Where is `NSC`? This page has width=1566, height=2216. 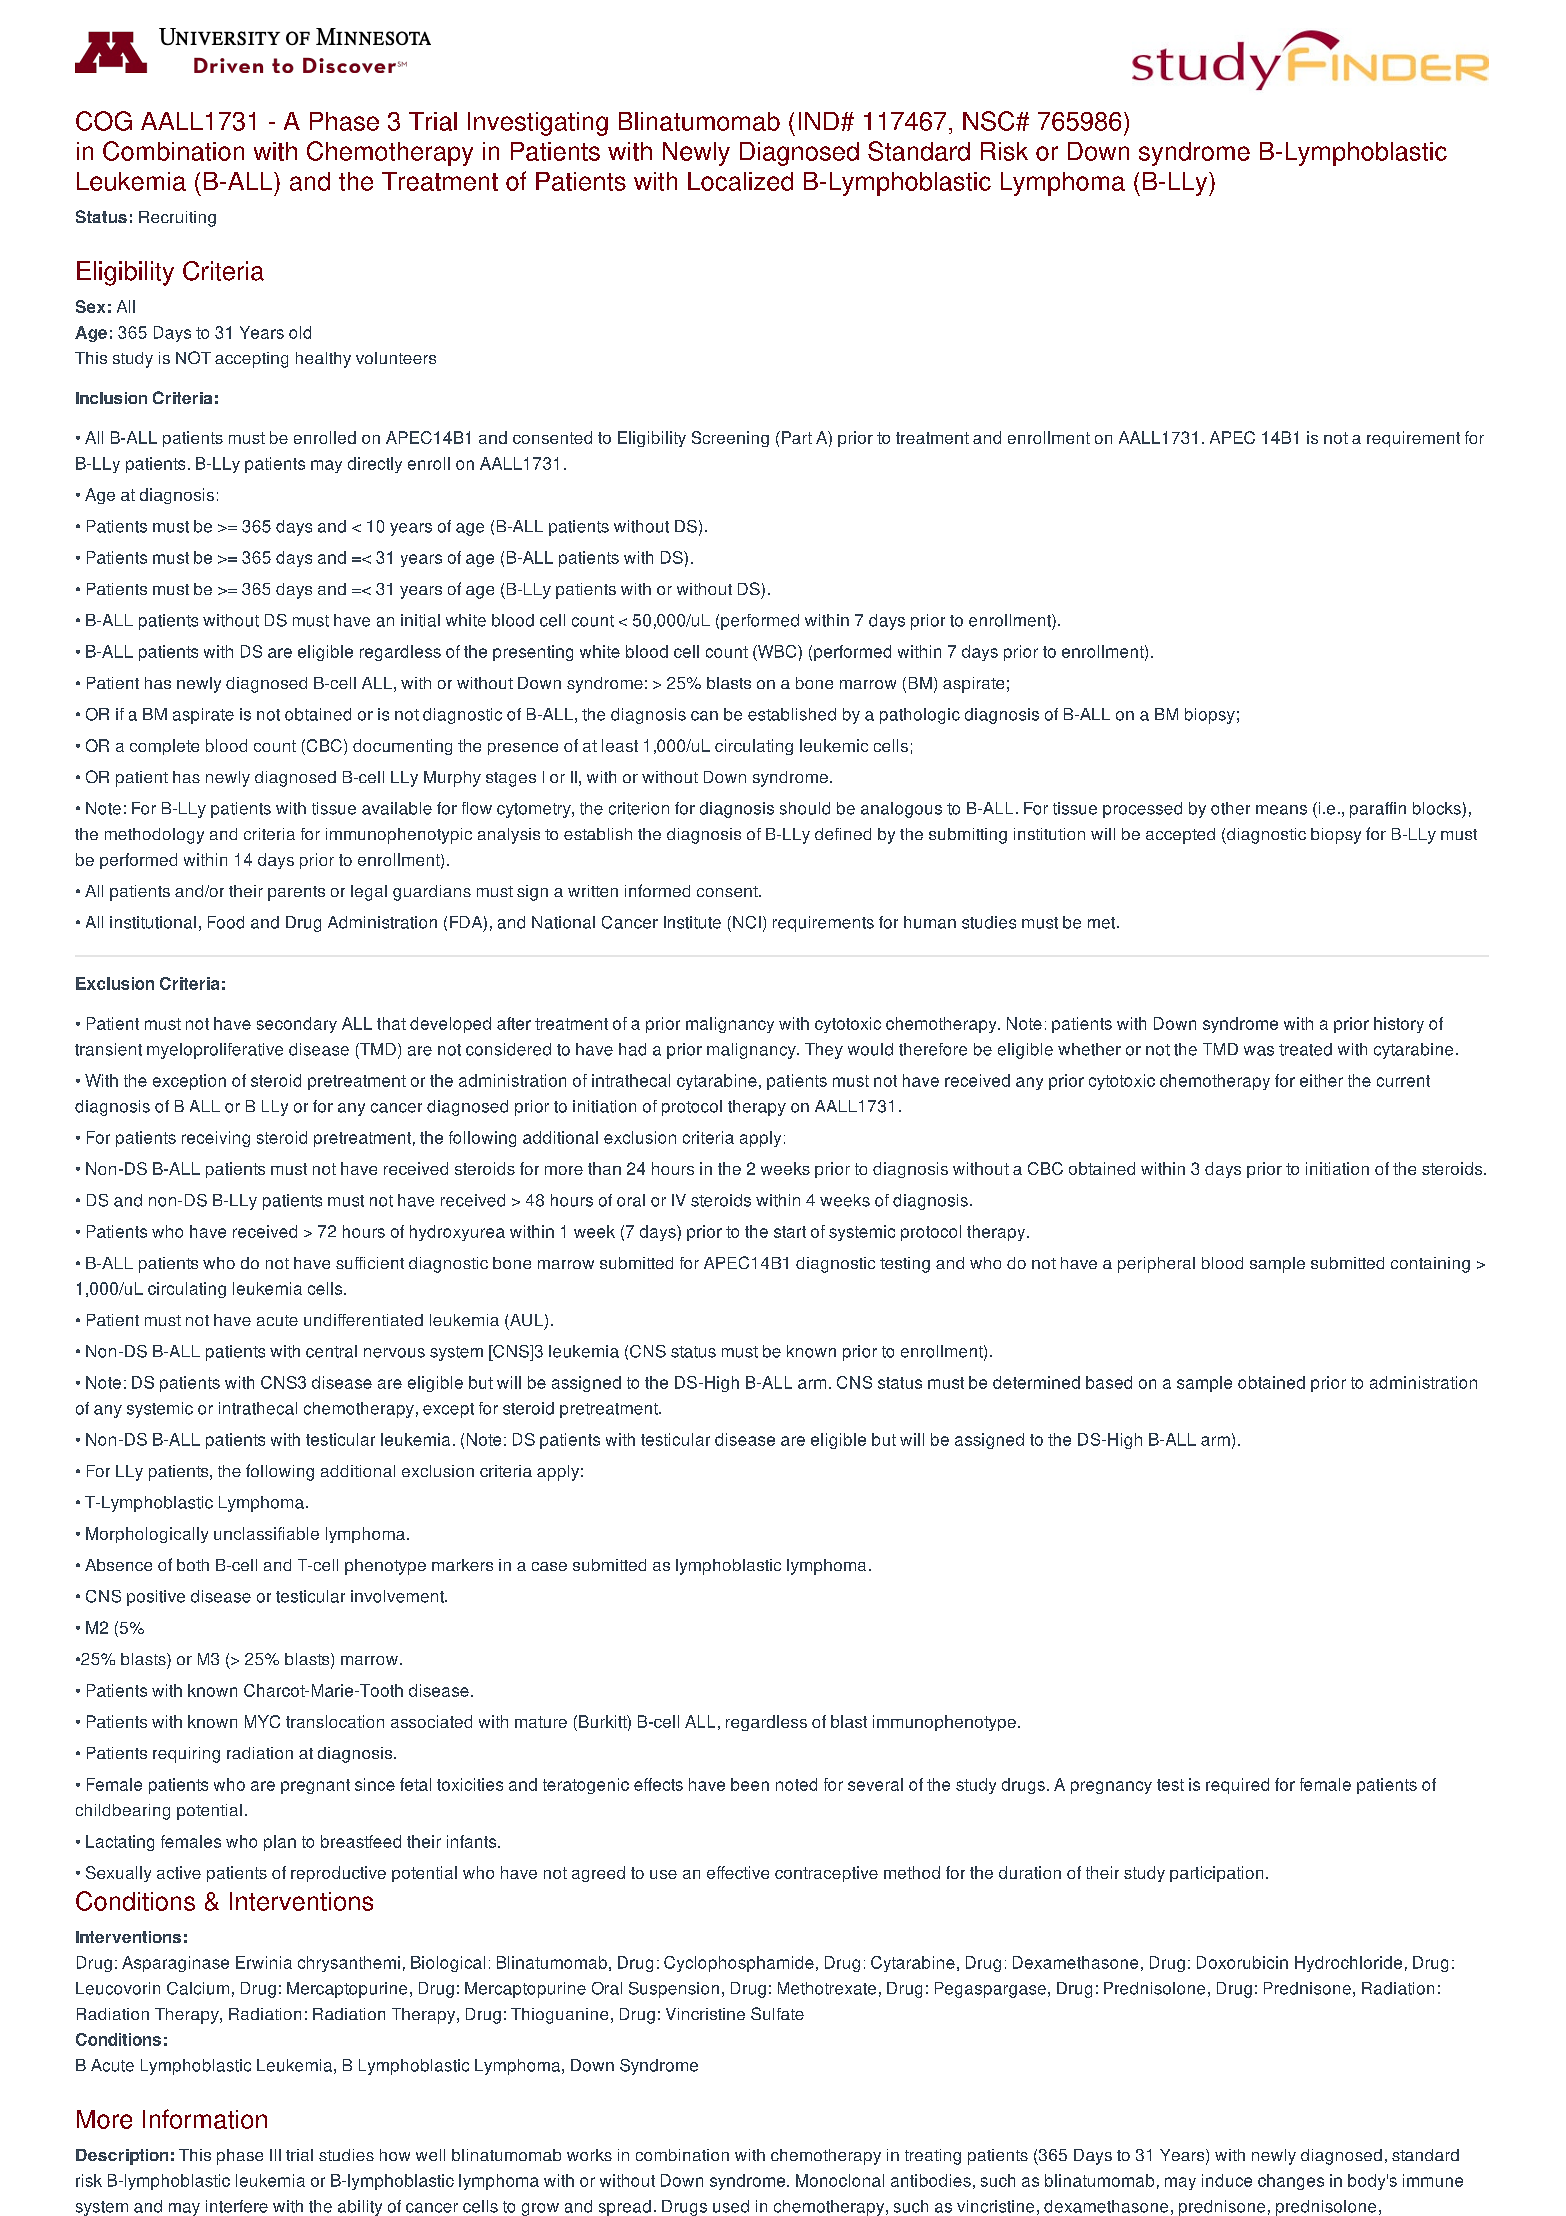 NSC is located at coordinates (990, 121).
